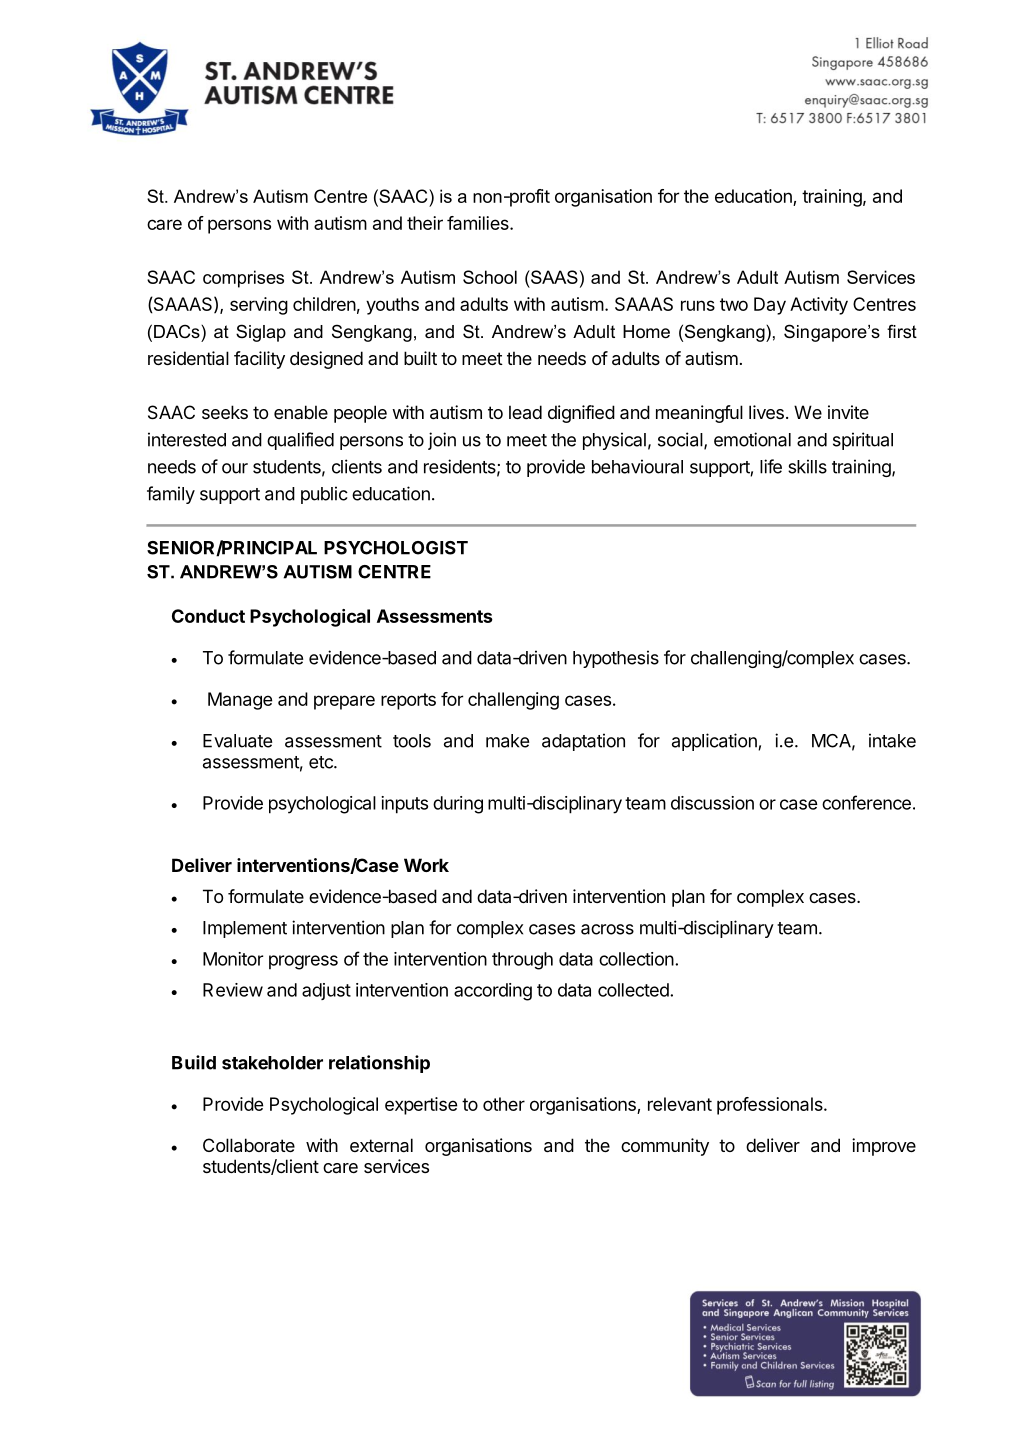 This screenshot has width=1026, height=1451. Describe the element at coordinates (249, 1145) in the screenshot. I see `Collaborate` at that location.
